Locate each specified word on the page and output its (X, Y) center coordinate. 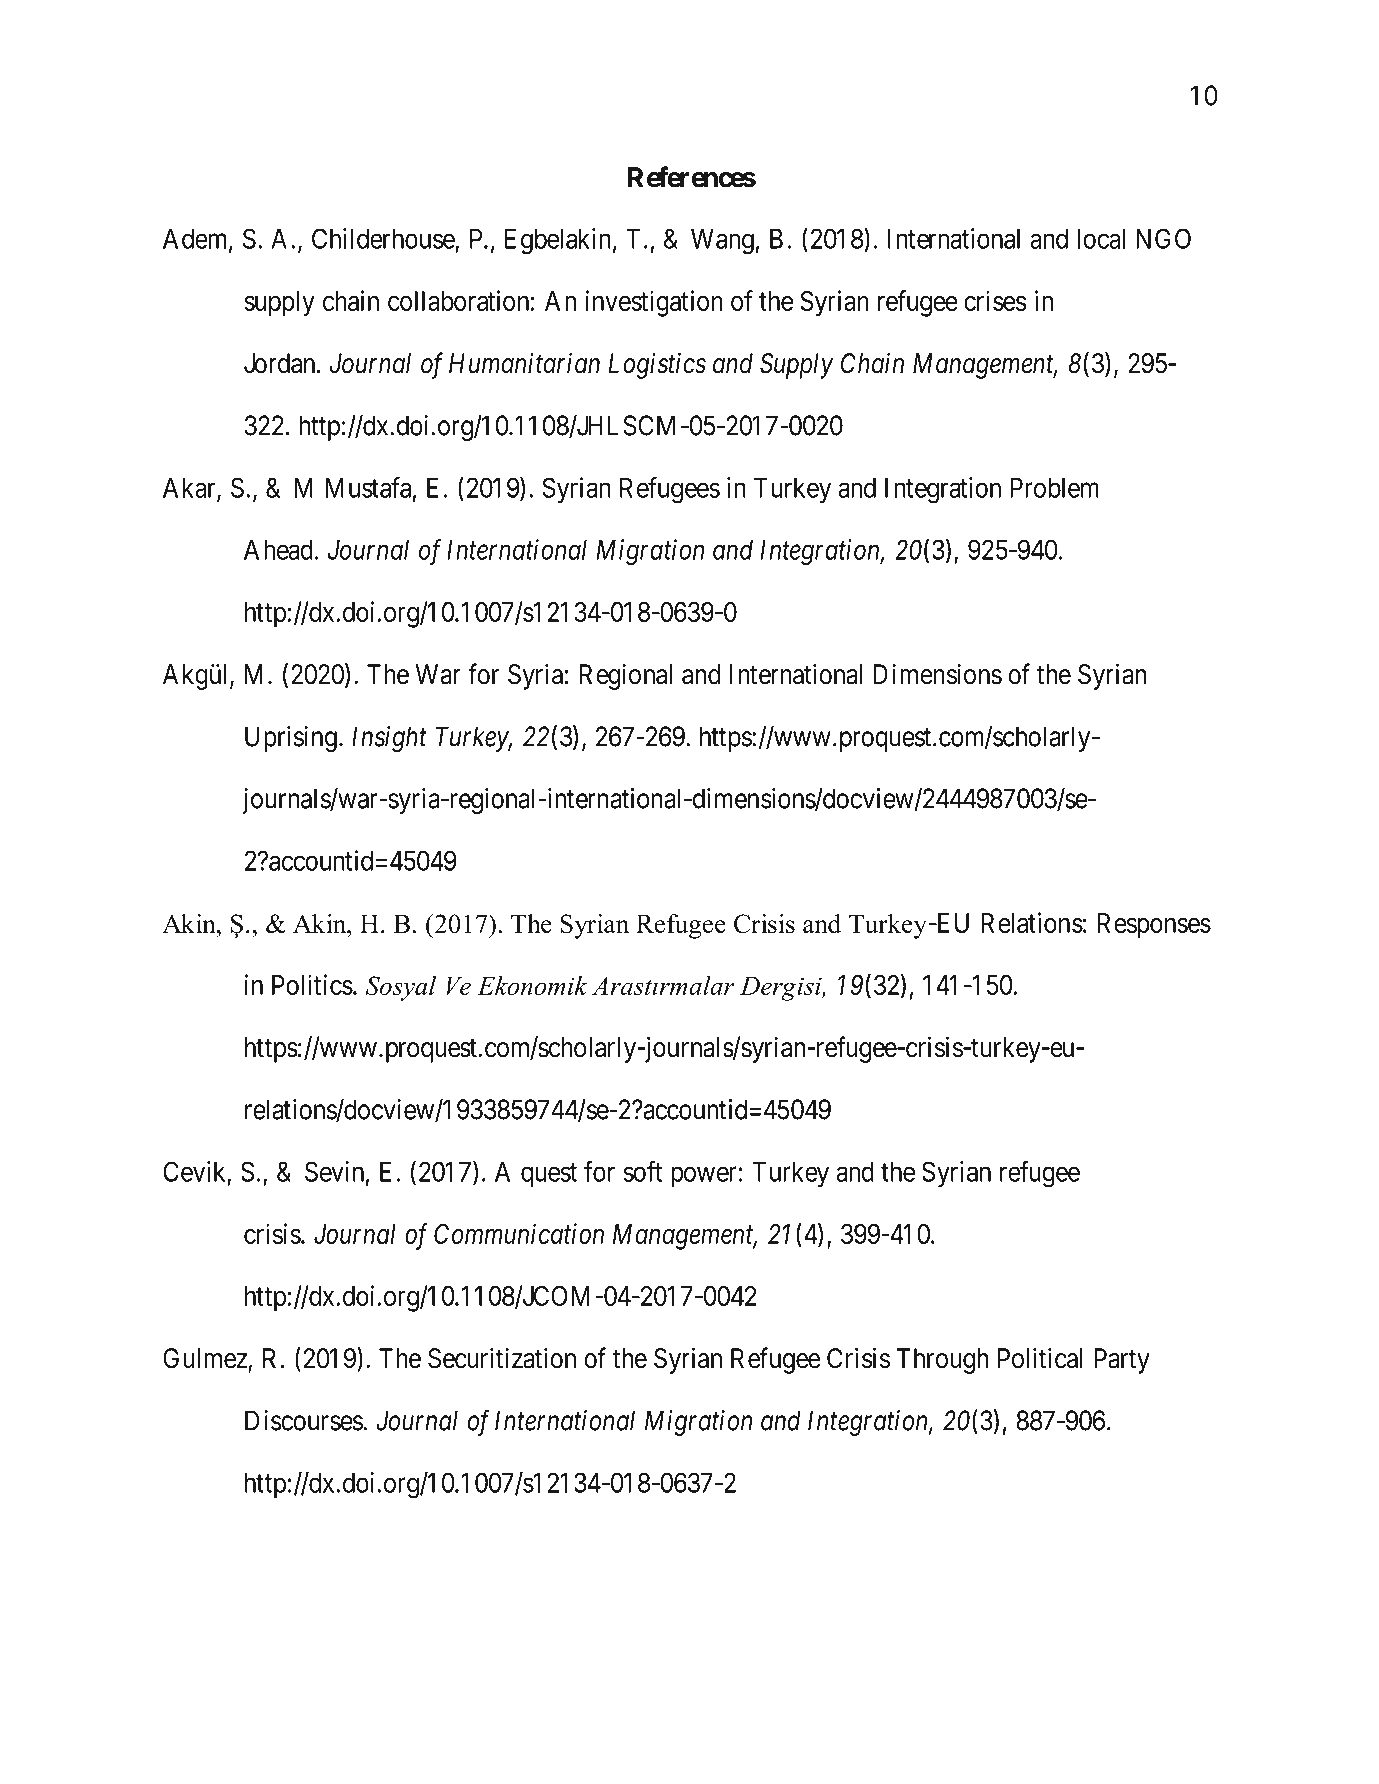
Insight (389, 739)
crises (995, 300)
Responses (1154, 926)
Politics (312, 984)
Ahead (278, 550)
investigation (654, 303)
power (704, 1177)
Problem (1054, 488)
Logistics (657, 366)
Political (1040, 1358)
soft (642, 1171)
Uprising (291, 739)
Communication (519, 1233)
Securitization (502, 1358)
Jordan (281, 363)
